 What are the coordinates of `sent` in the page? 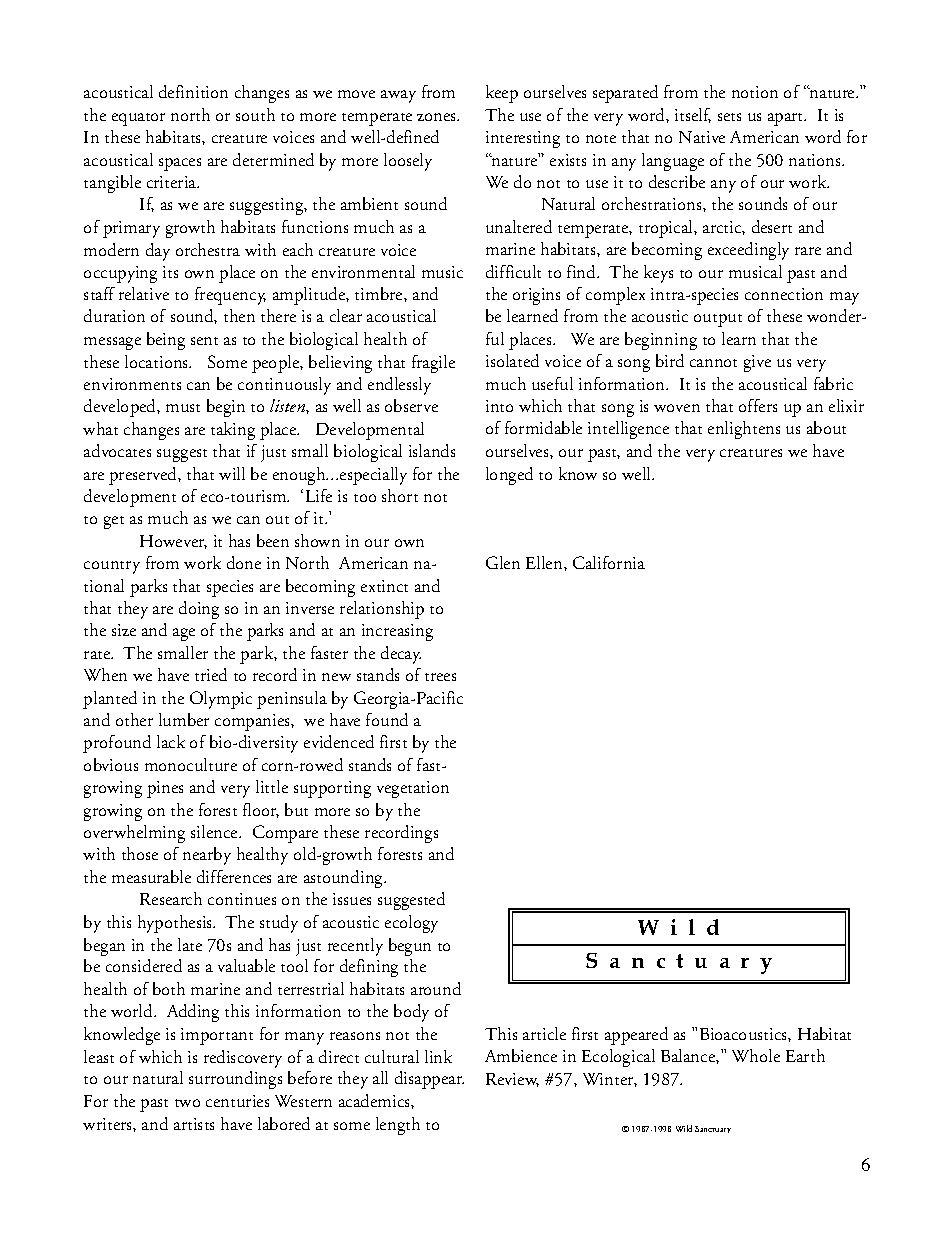 It's located at (204, 341).
